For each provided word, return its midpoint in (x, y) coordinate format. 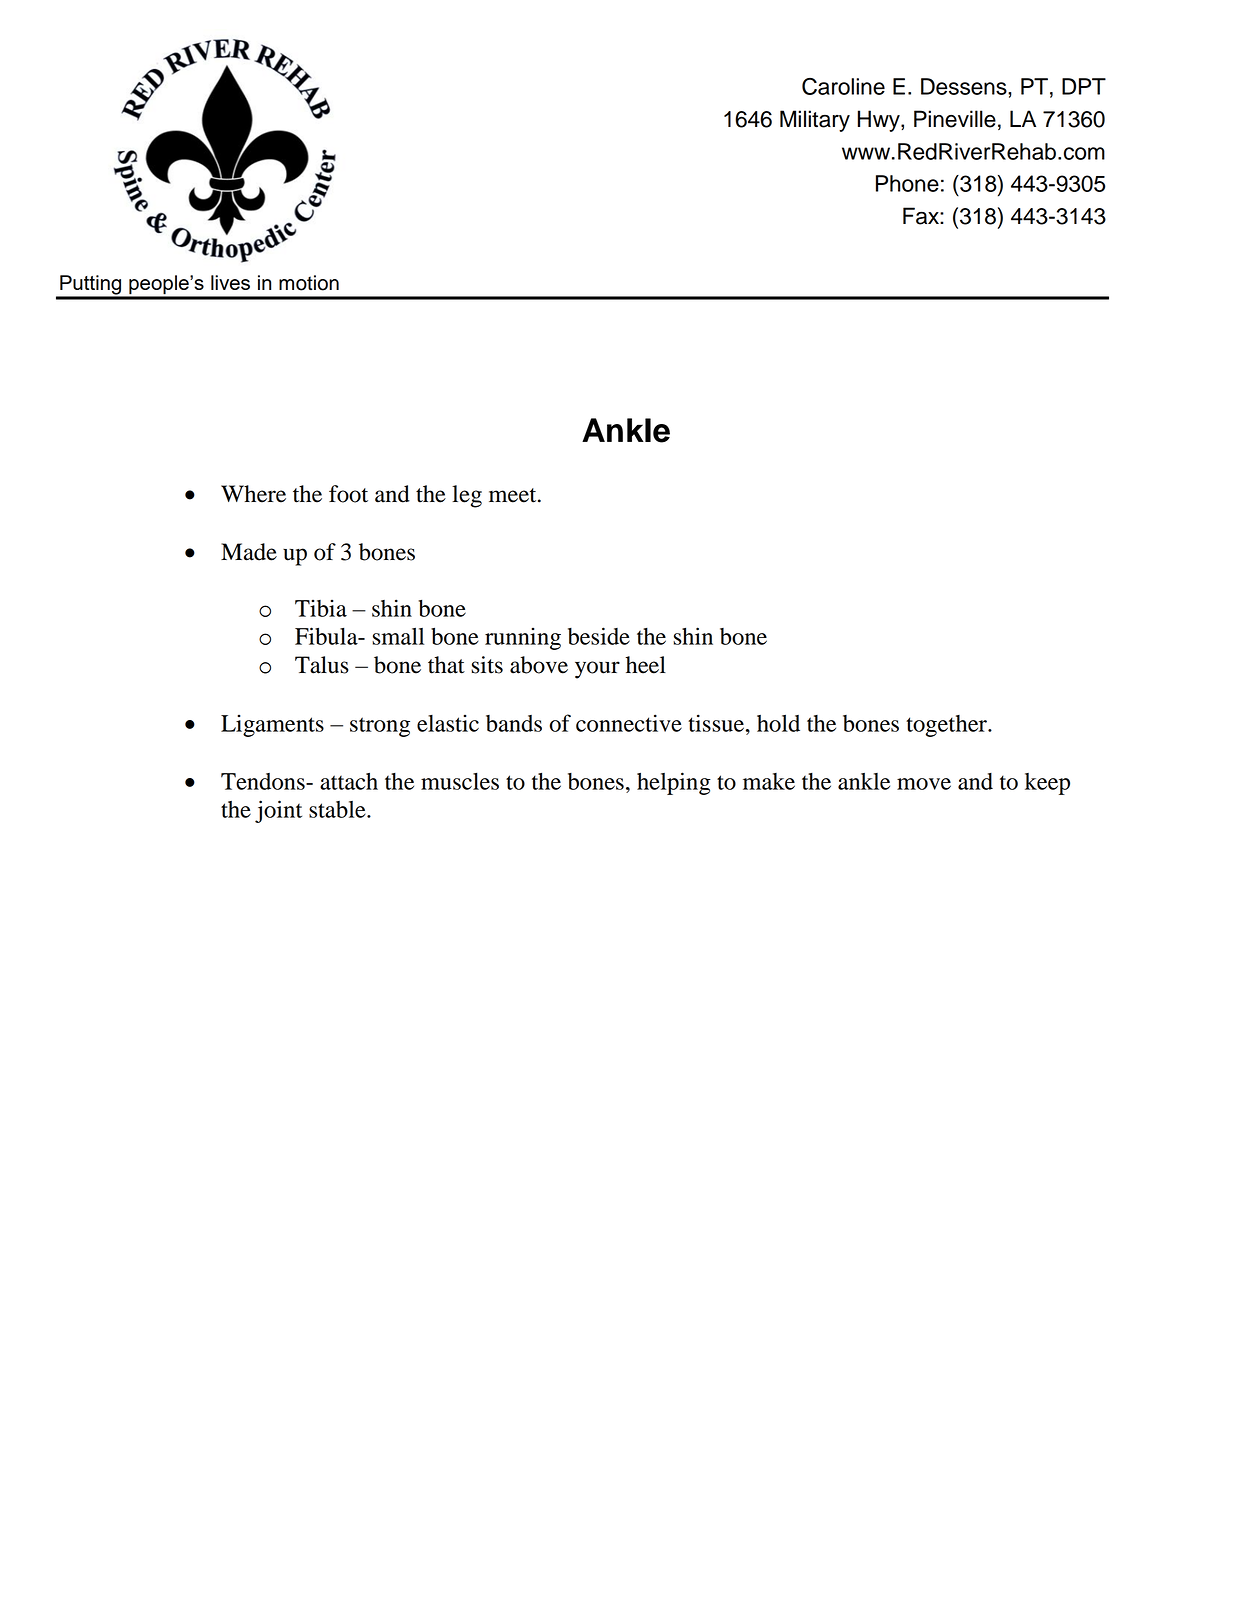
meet (514, 495)
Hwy (880, 121)
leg (467, 496)
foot (348, 494)
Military (815, 121)
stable (338, 809)
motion (309, 283)
